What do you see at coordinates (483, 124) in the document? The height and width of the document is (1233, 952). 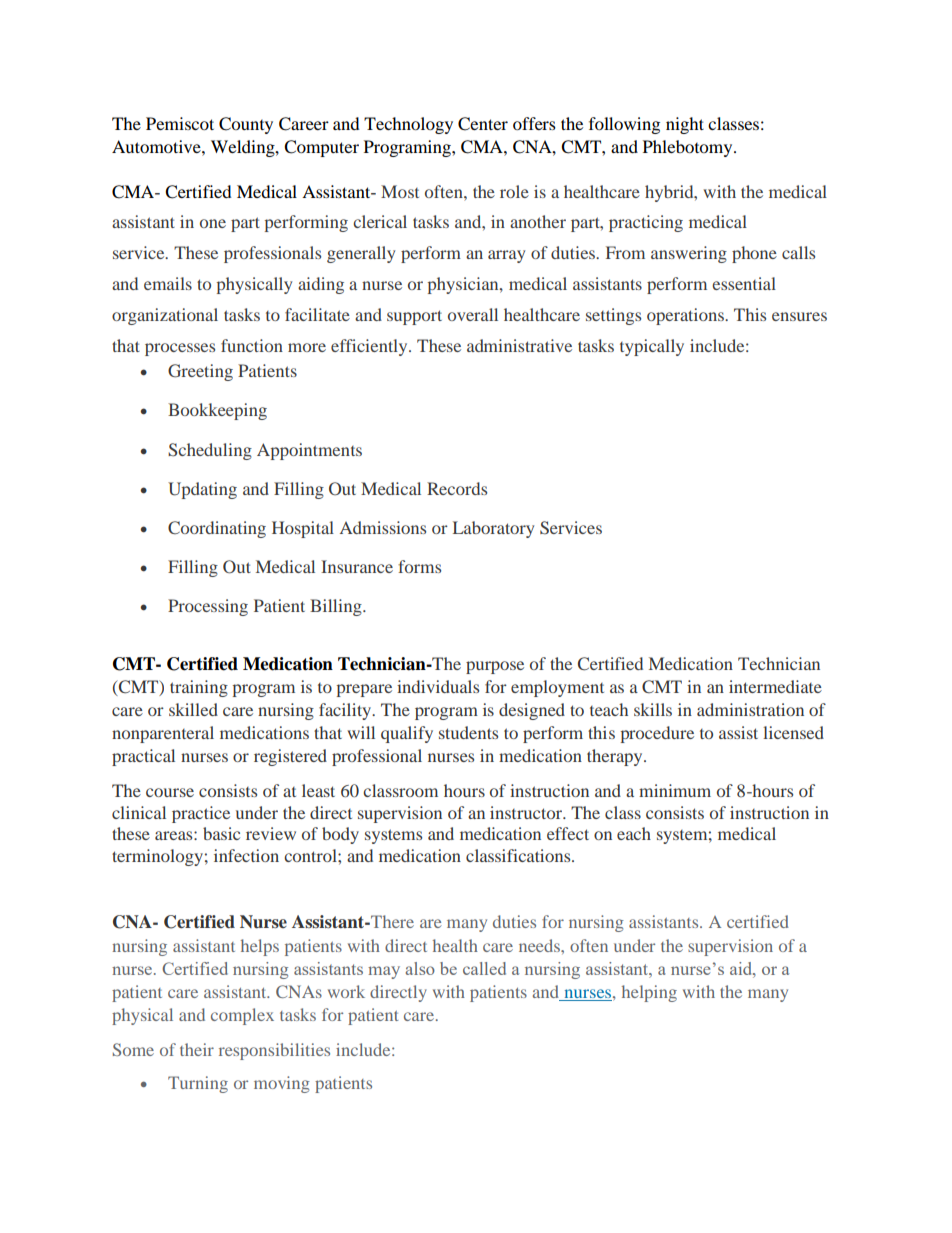 I see `Center` at bounding box center [483, 124].
